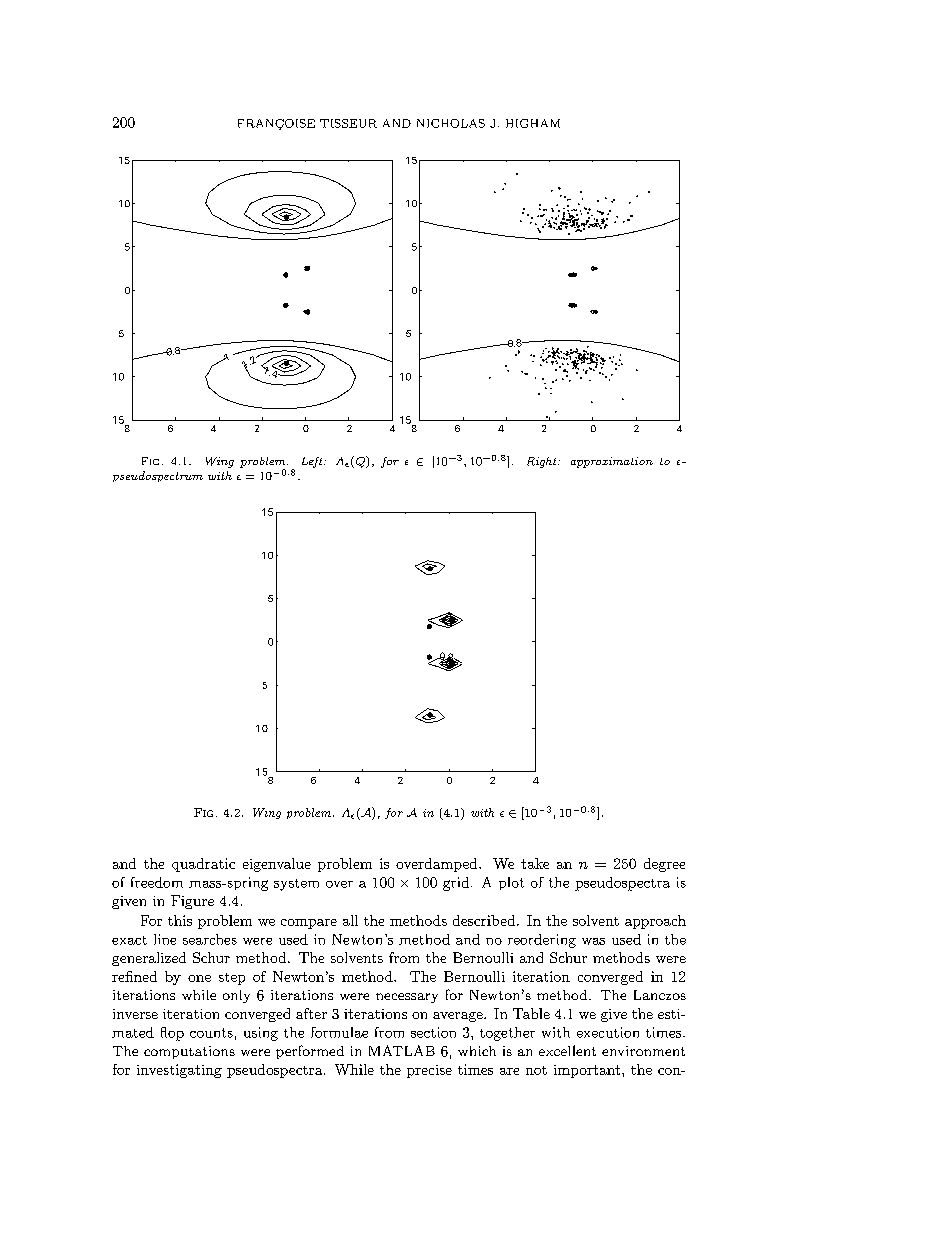  What do you see at coordinates (203, 865) in the screenshot?
I see `quadratic` at bounding box center [203, 865].
